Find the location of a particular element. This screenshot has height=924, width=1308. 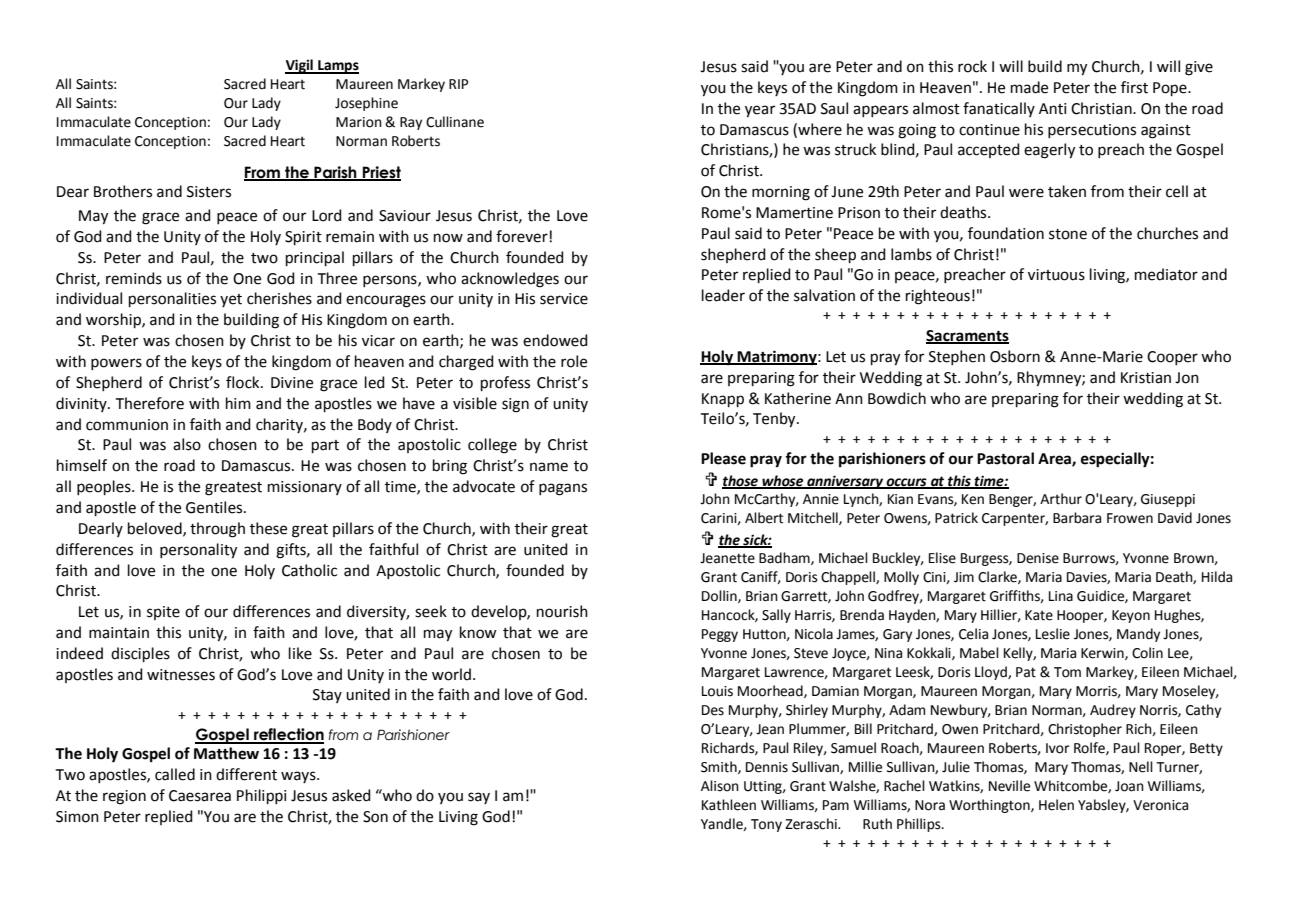

year is located at coordinates (760, 111).
